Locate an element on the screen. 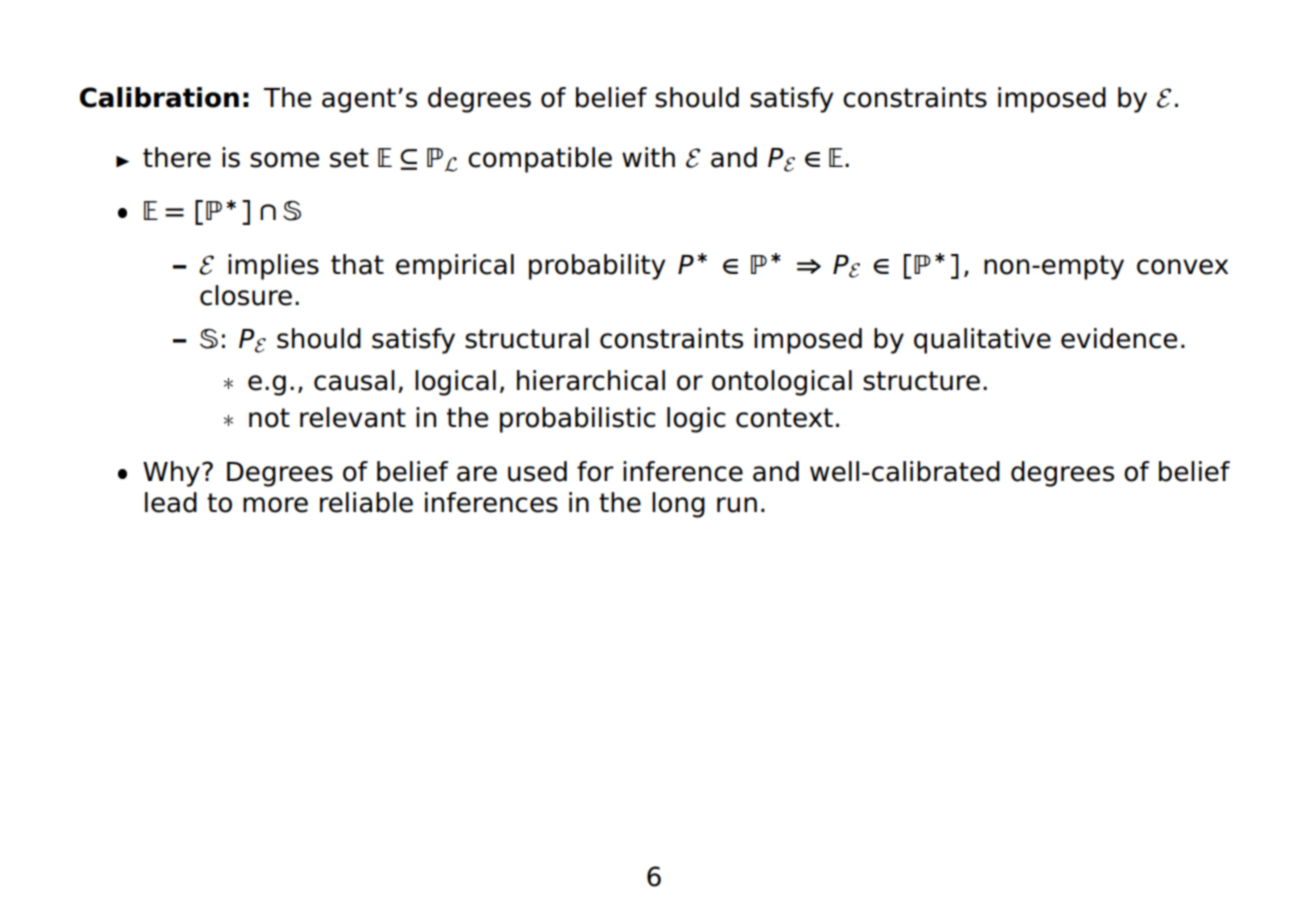 This screenshot has height=924, width=1303. qualitative is located at coordinates (982, 341).
